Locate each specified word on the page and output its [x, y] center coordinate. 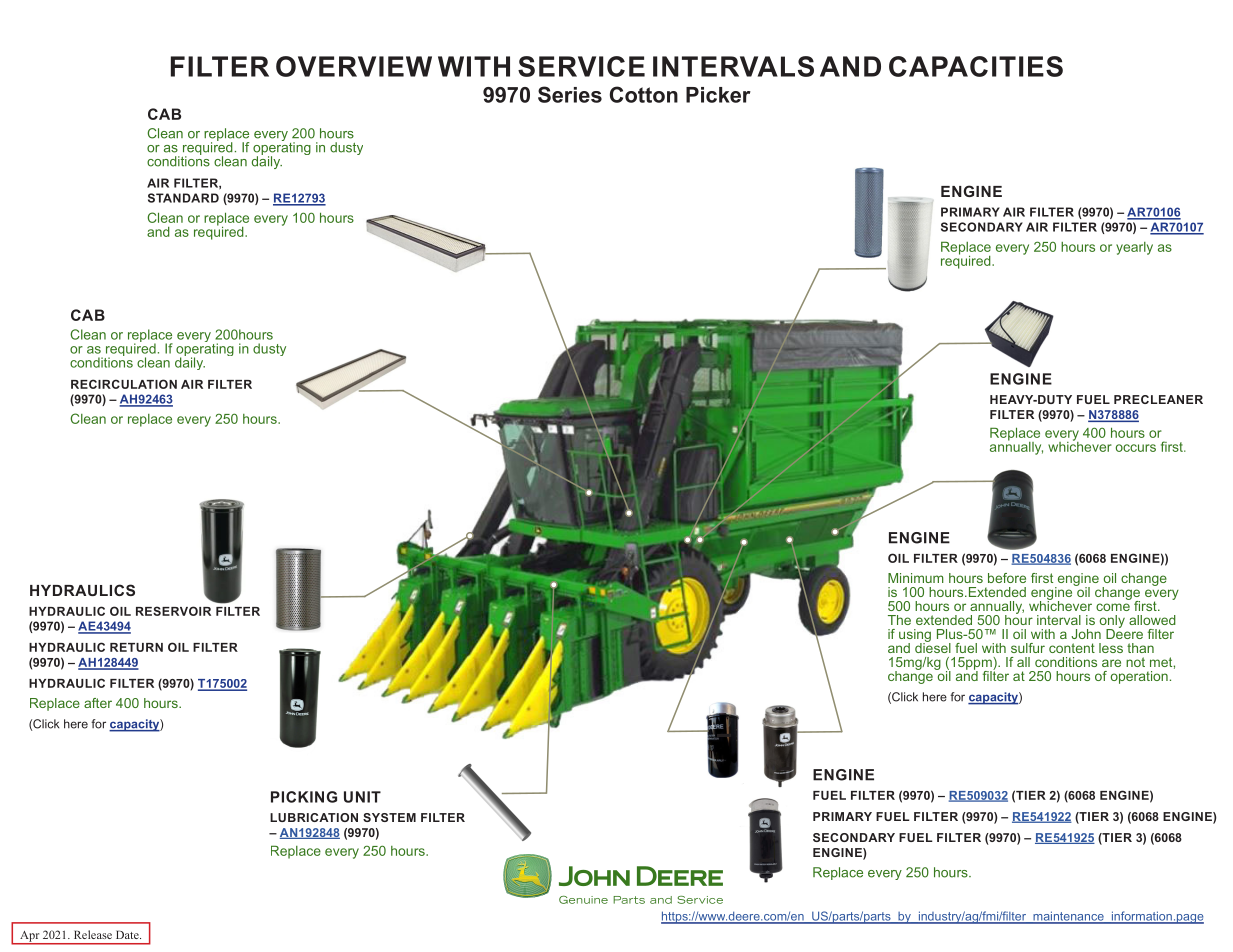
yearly [1134, 248]
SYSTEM [389, 817]
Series [570, 94]
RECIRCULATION [124, 384]
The [899, 620]
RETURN [136, 647]
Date [128, 934]
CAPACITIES [976, 66]
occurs [1136, 448]
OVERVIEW [354, 66]
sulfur [1028, 648]
